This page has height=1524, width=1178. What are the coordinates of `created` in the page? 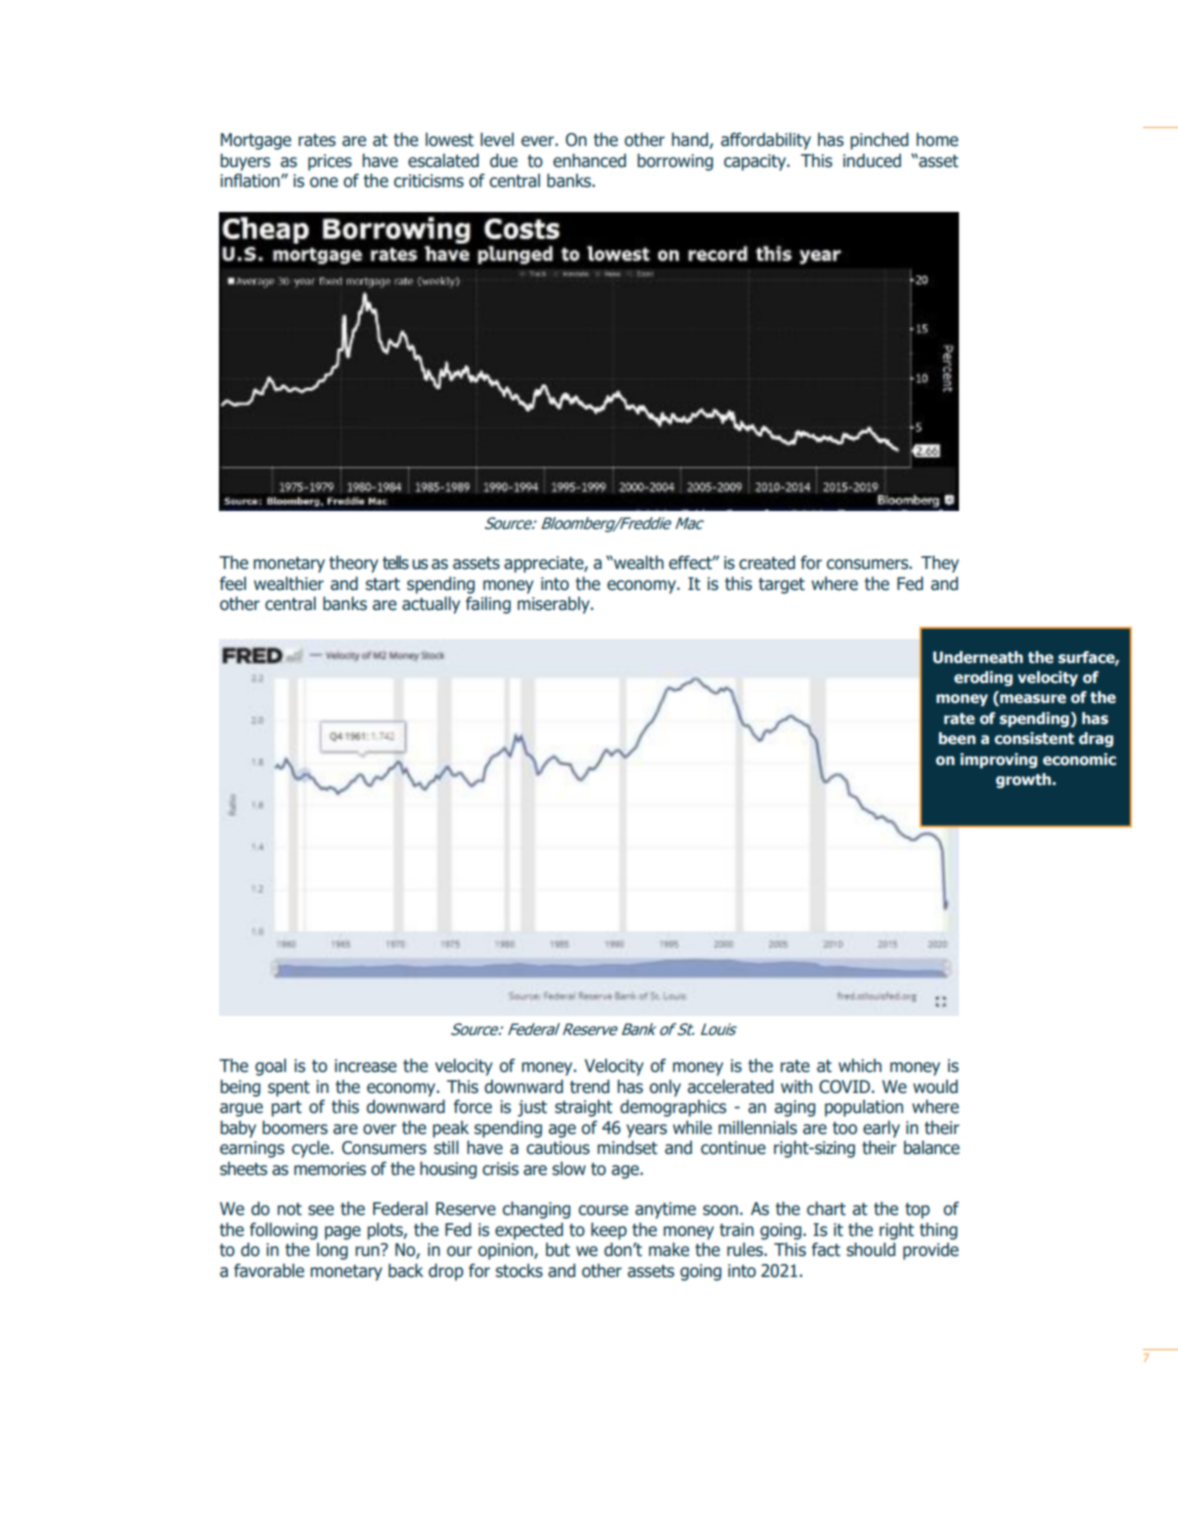 It's located at (767, 562).
